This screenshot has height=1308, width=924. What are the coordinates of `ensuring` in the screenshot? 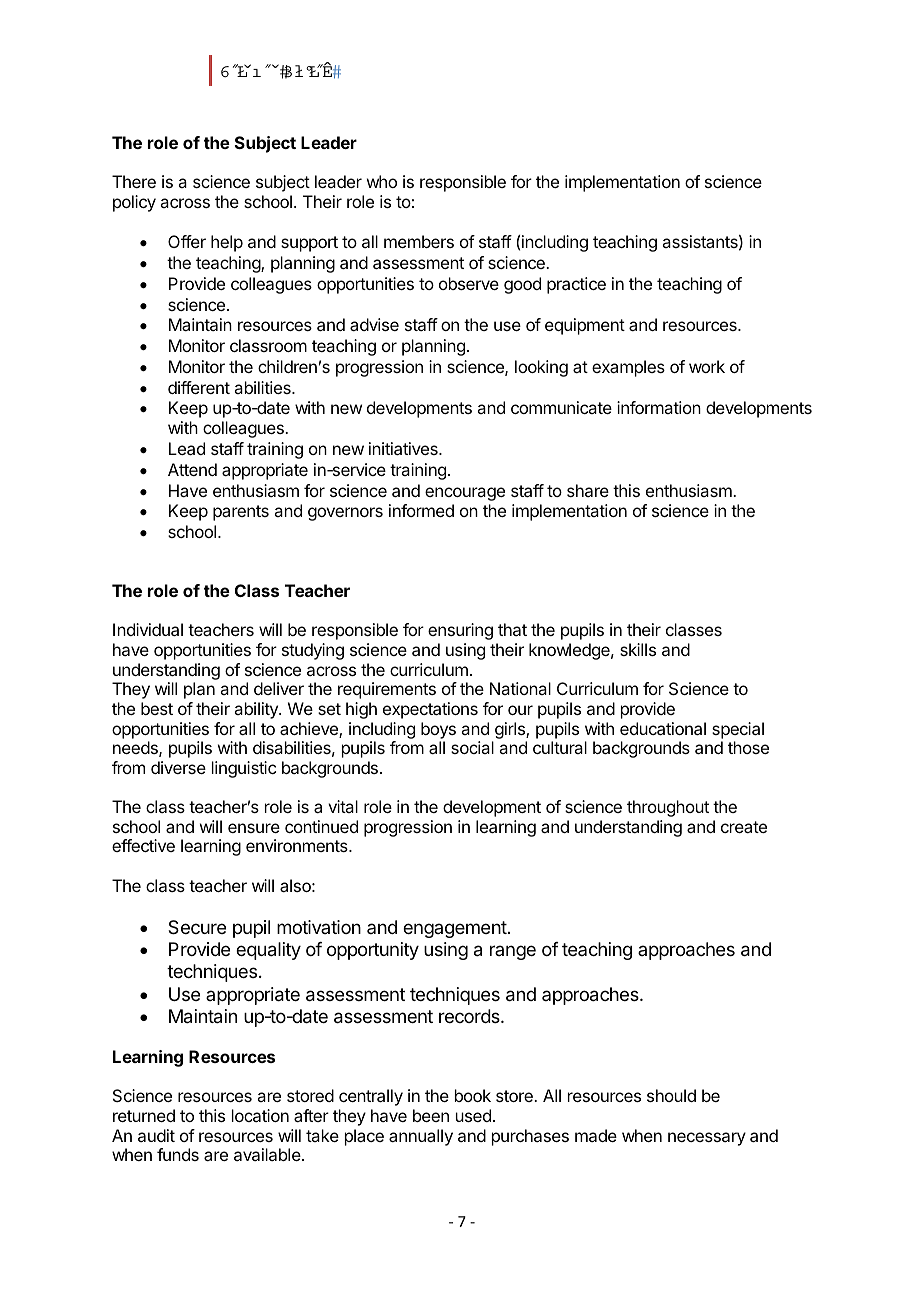 It's located at (460, 631).
